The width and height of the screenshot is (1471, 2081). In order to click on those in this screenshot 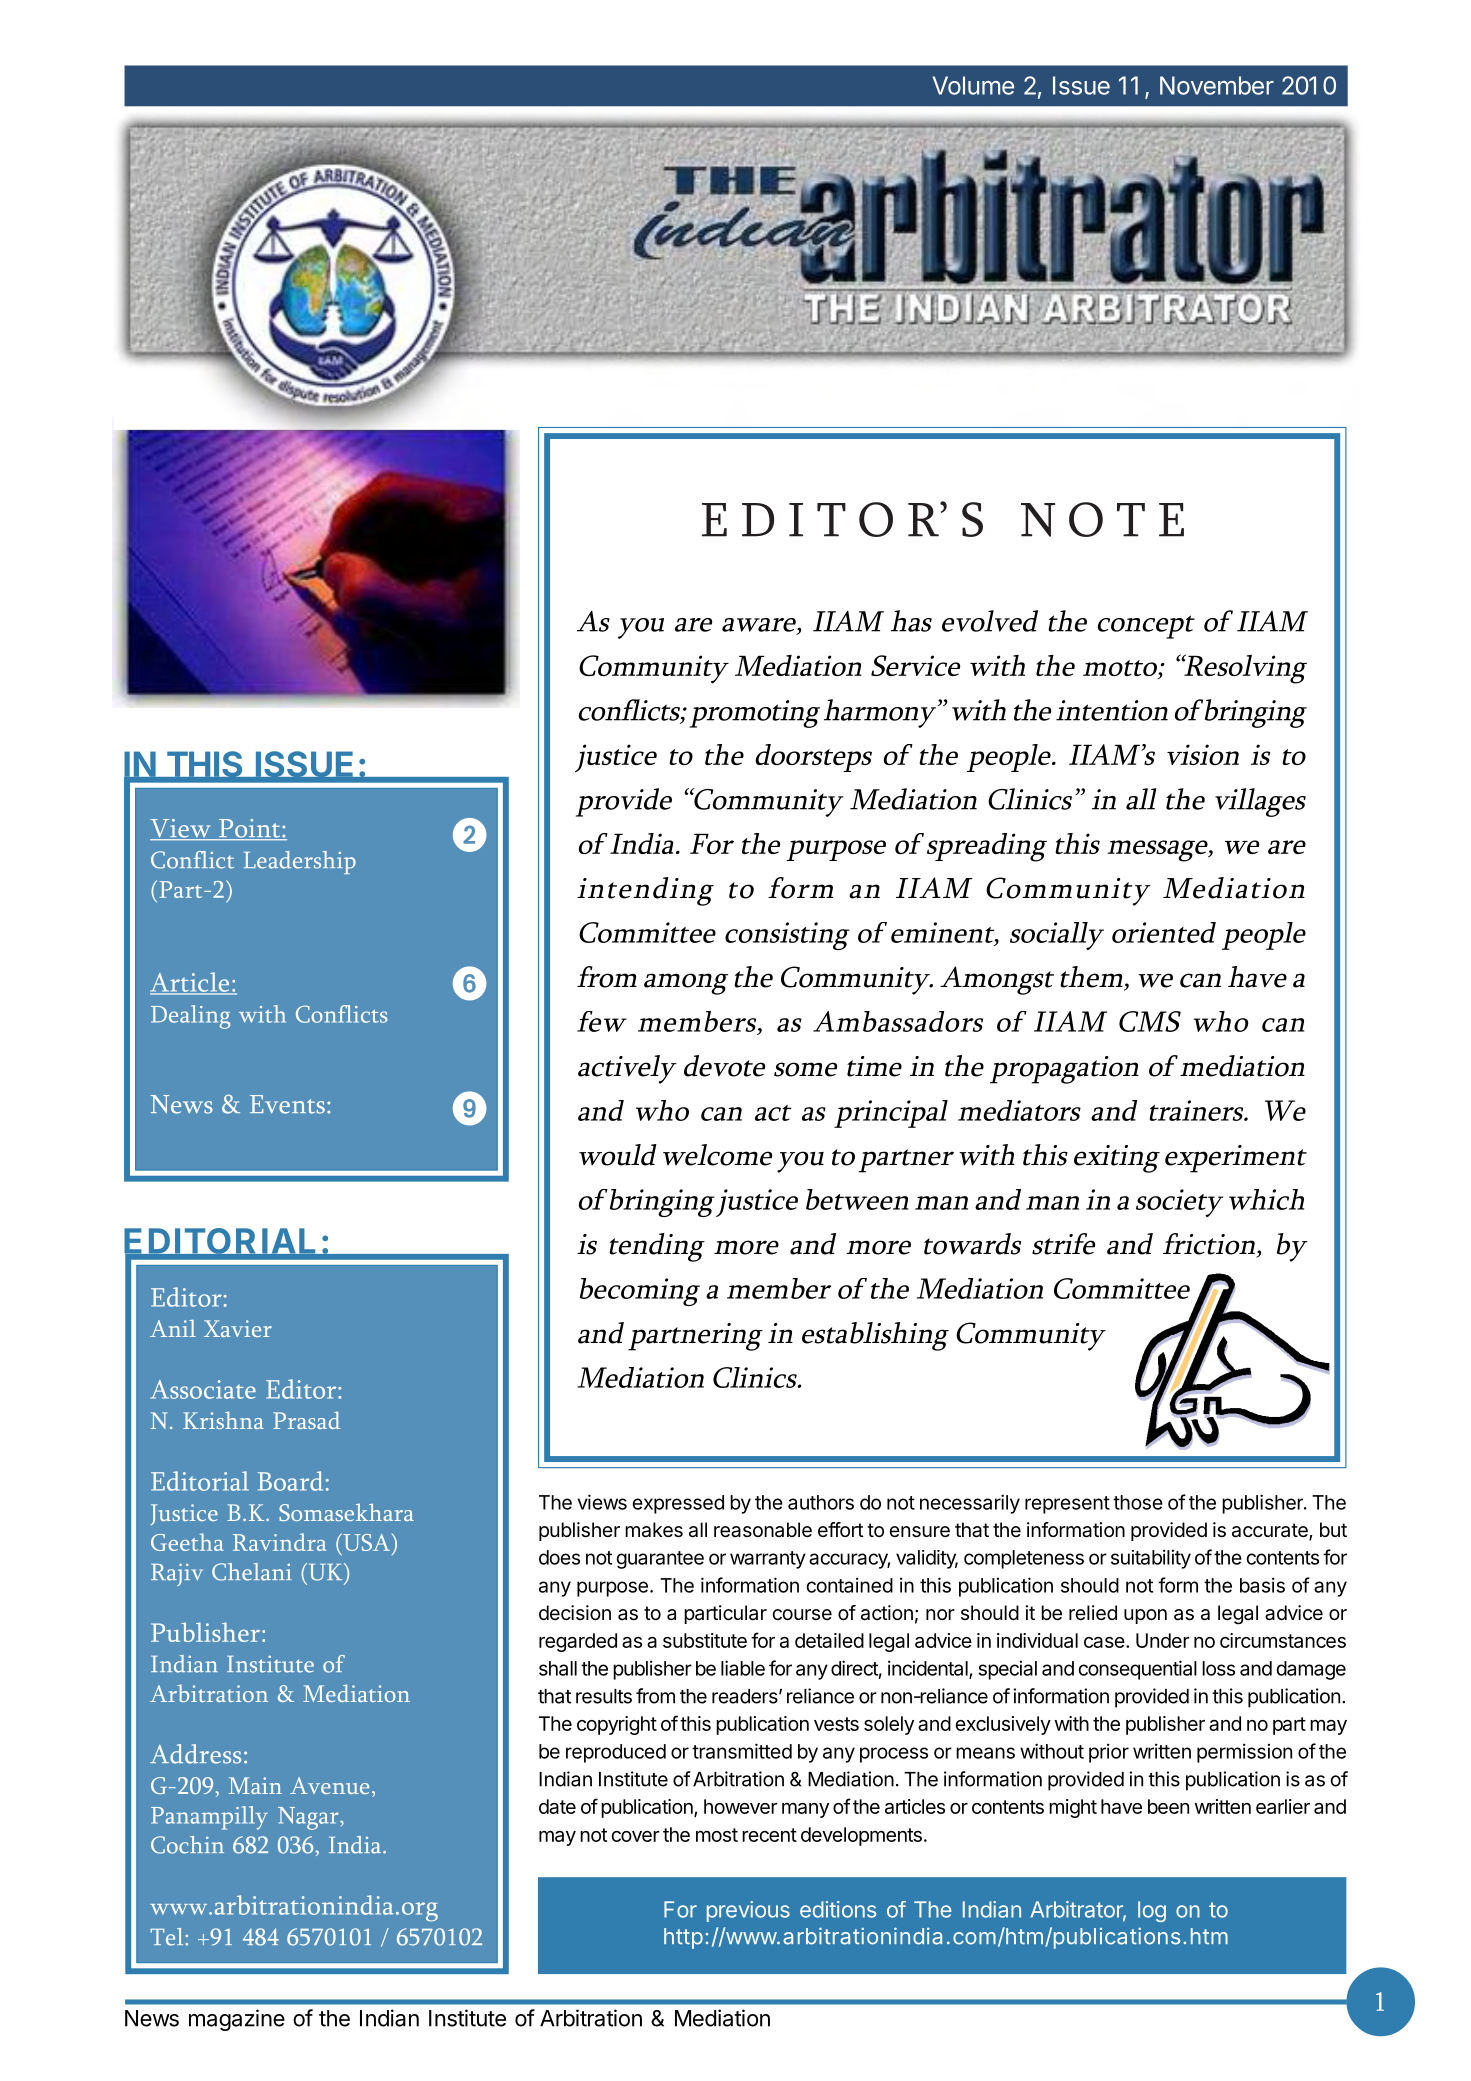, I will do `click(1138, 1502)`.
